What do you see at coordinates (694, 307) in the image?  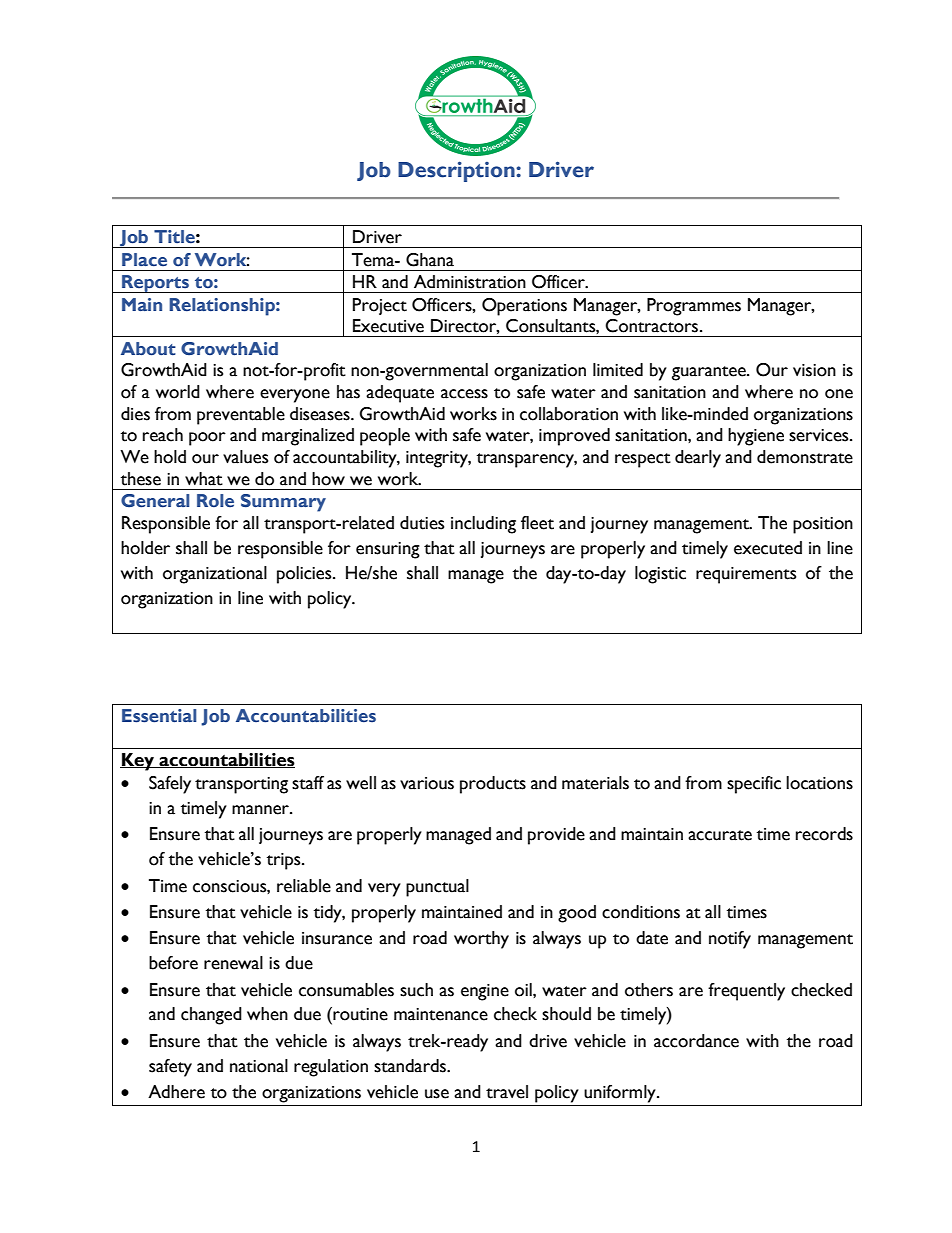 I see `Programmes` at bounding box center [694, 307].
